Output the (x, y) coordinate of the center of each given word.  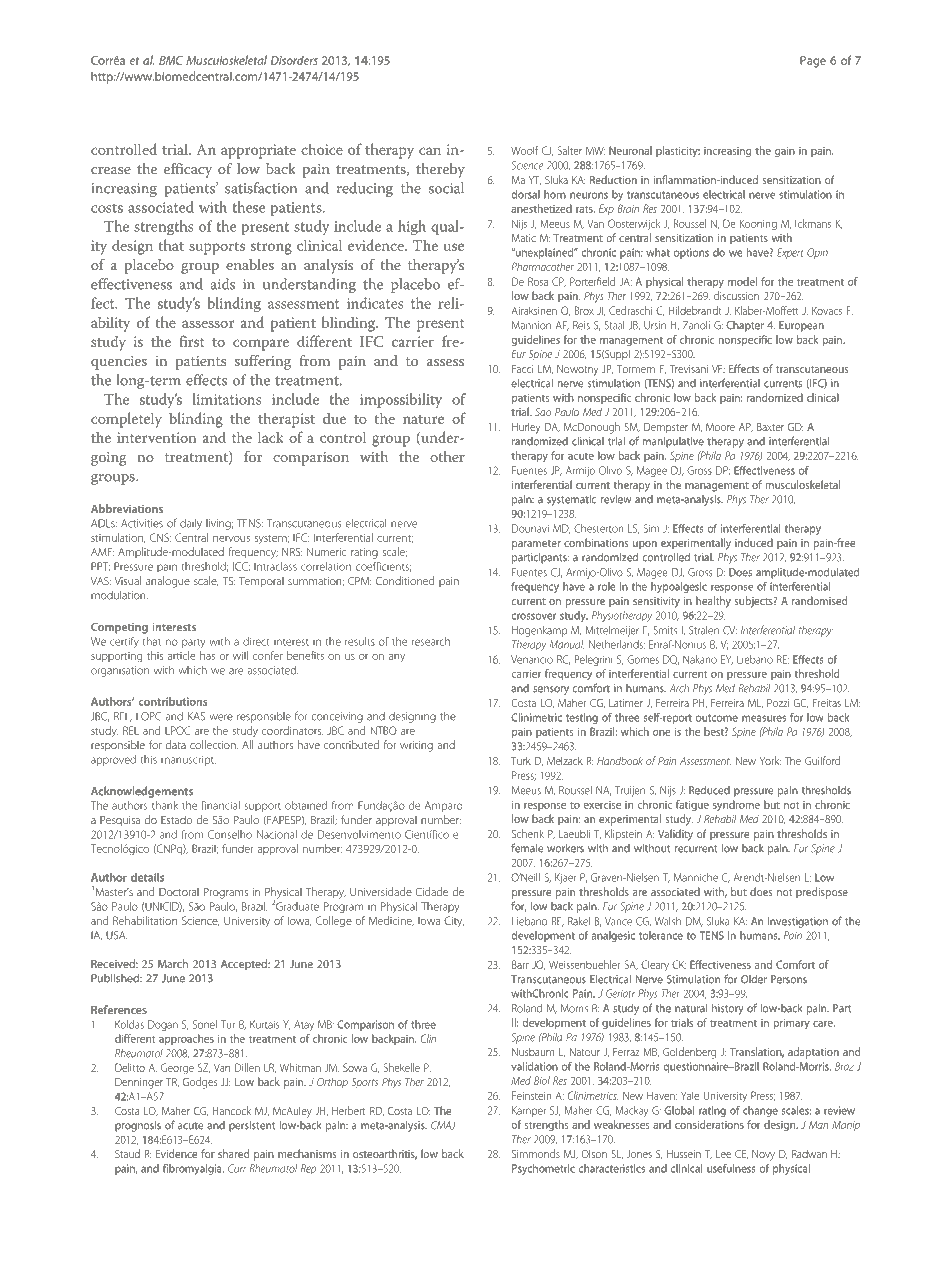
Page (813, 62)
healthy (713, 602)
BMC (171, 60)
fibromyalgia (193, 1169)
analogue (168, 582)
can (430, 151)
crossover (533, 616)
